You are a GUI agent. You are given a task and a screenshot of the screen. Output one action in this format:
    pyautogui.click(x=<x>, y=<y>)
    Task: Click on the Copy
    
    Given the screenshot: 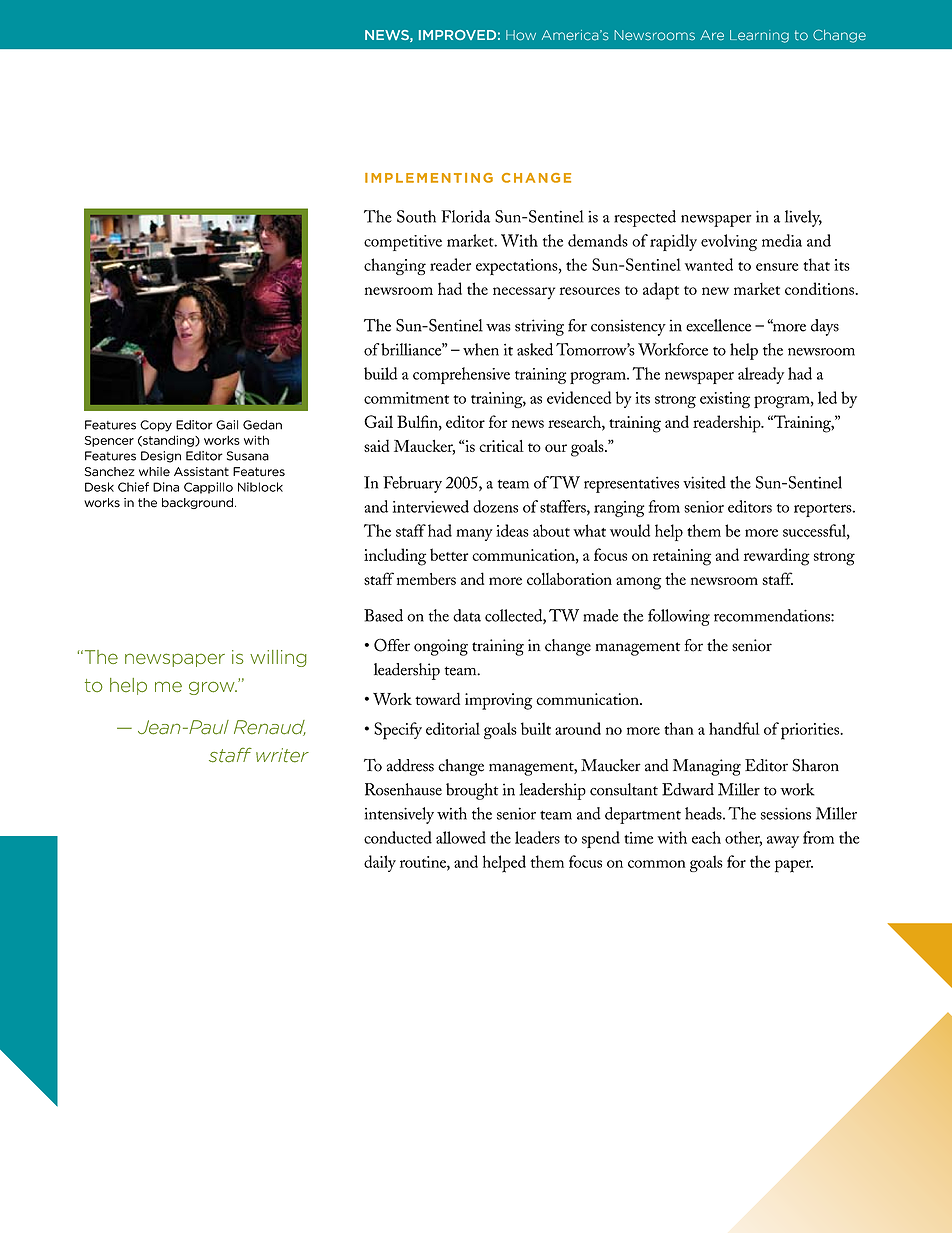 What is the action you would take?
    pyautogui.click(x=156, y=426)
